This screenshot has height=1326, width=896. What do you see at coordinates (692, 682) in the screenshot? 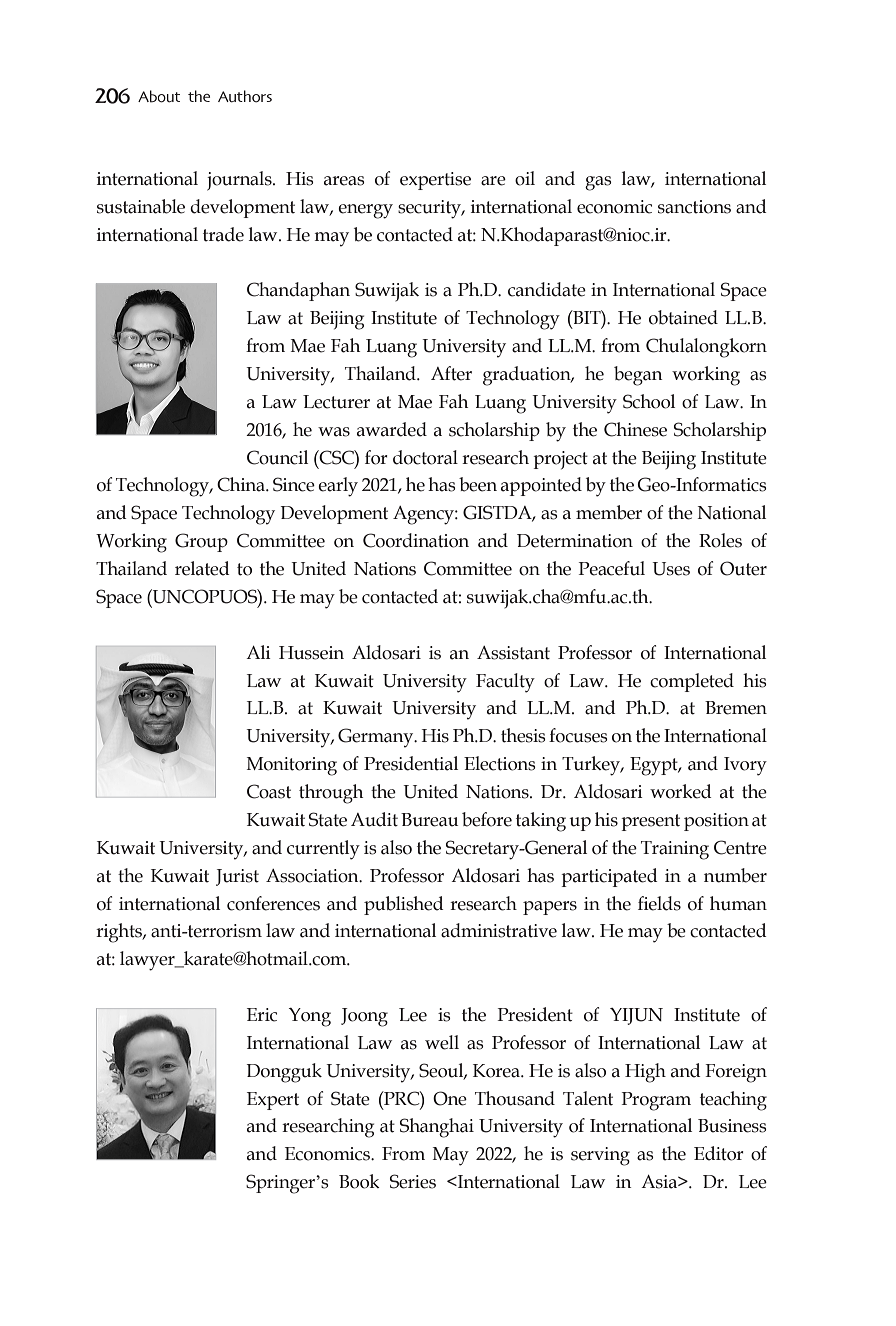
I see `completed` at bounding box center [692, 682].
